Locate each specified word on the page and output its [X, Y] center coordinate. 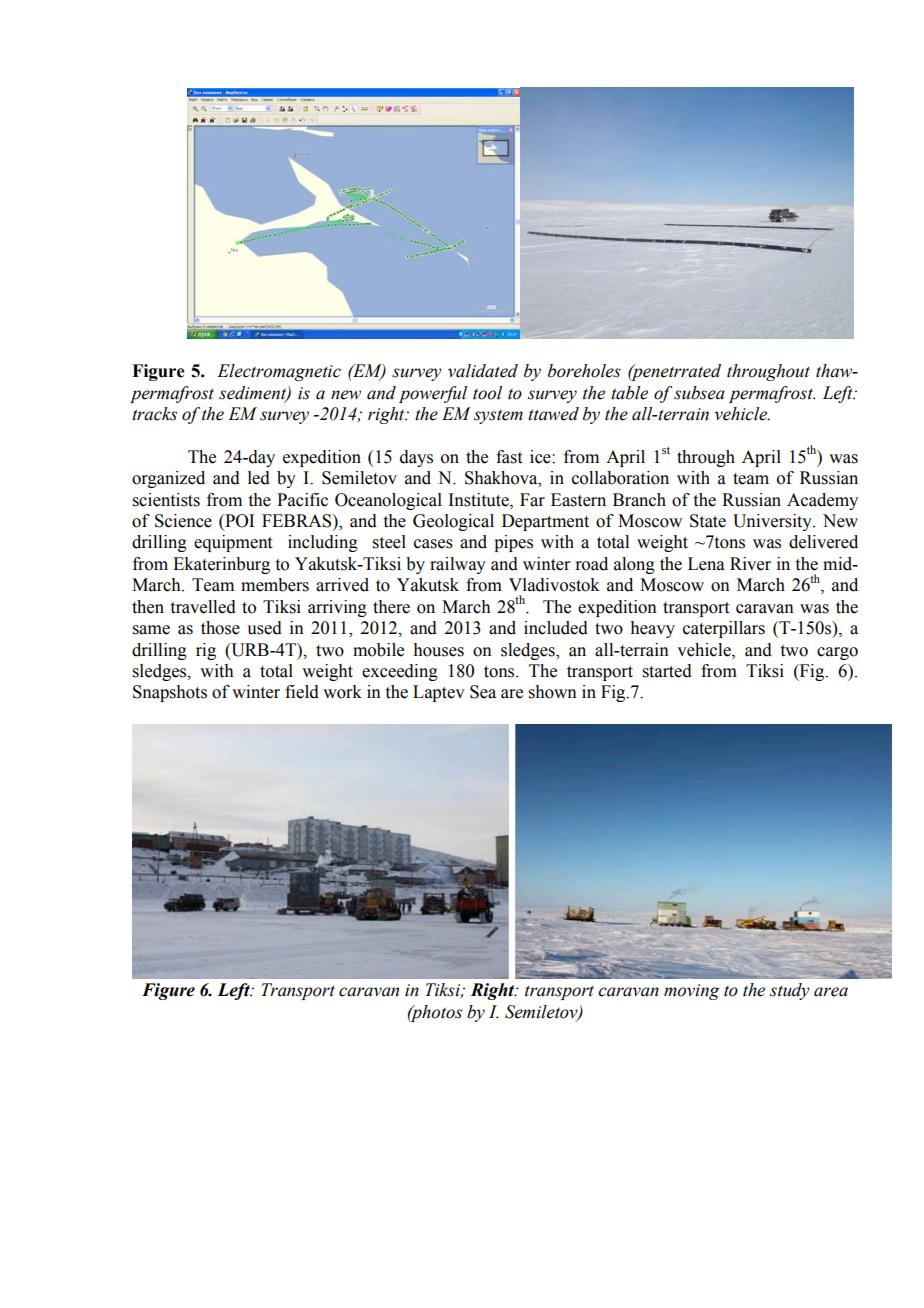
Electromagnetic [279, 372]
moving [692, 992]
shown [553, 692]
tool [487, 393]
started [667, 671]
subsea [699, 393]
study [790, 991]
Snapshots [170, 693]
